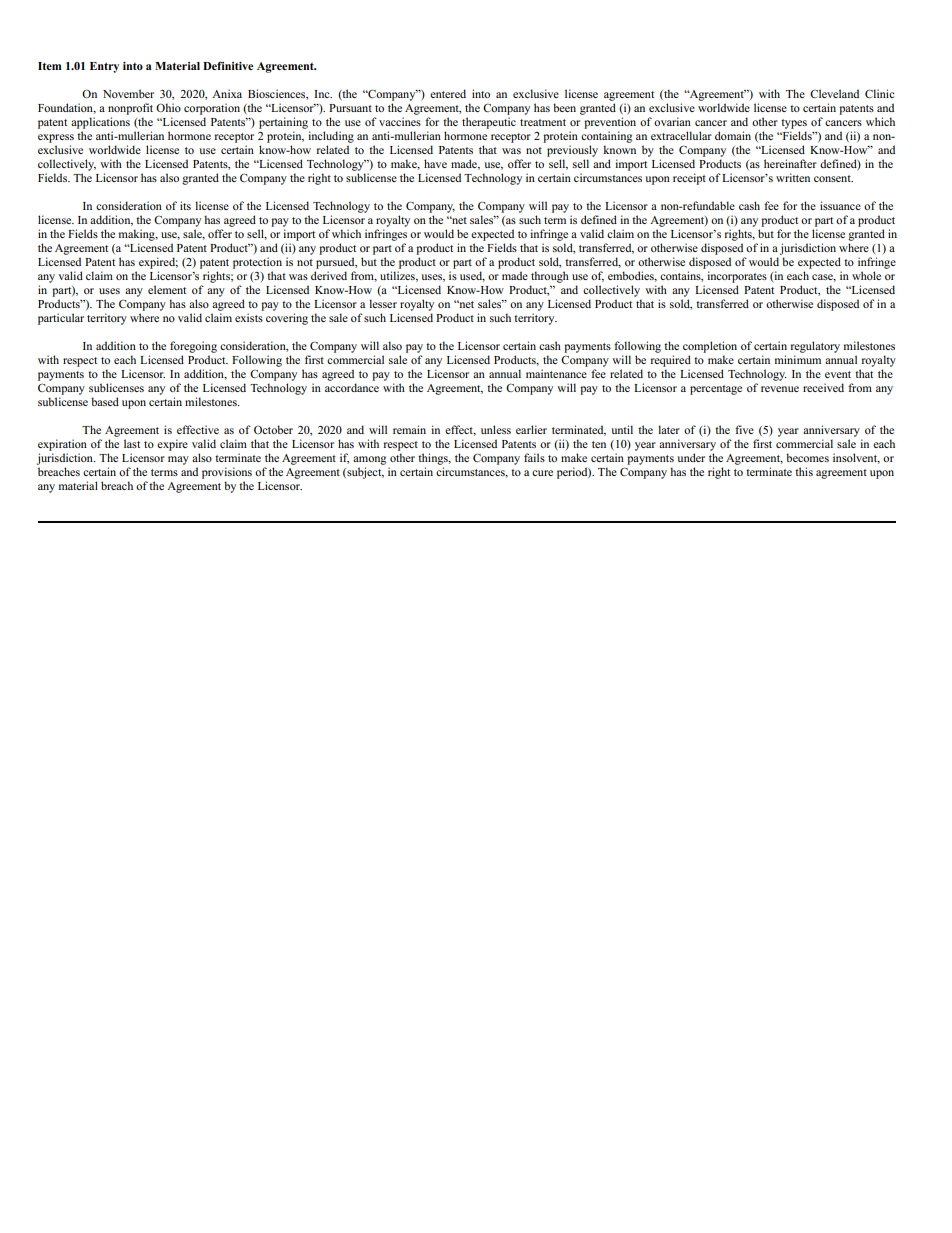  Describe the element at coordinates (185, 205) in the image. I see `its` at that location.
